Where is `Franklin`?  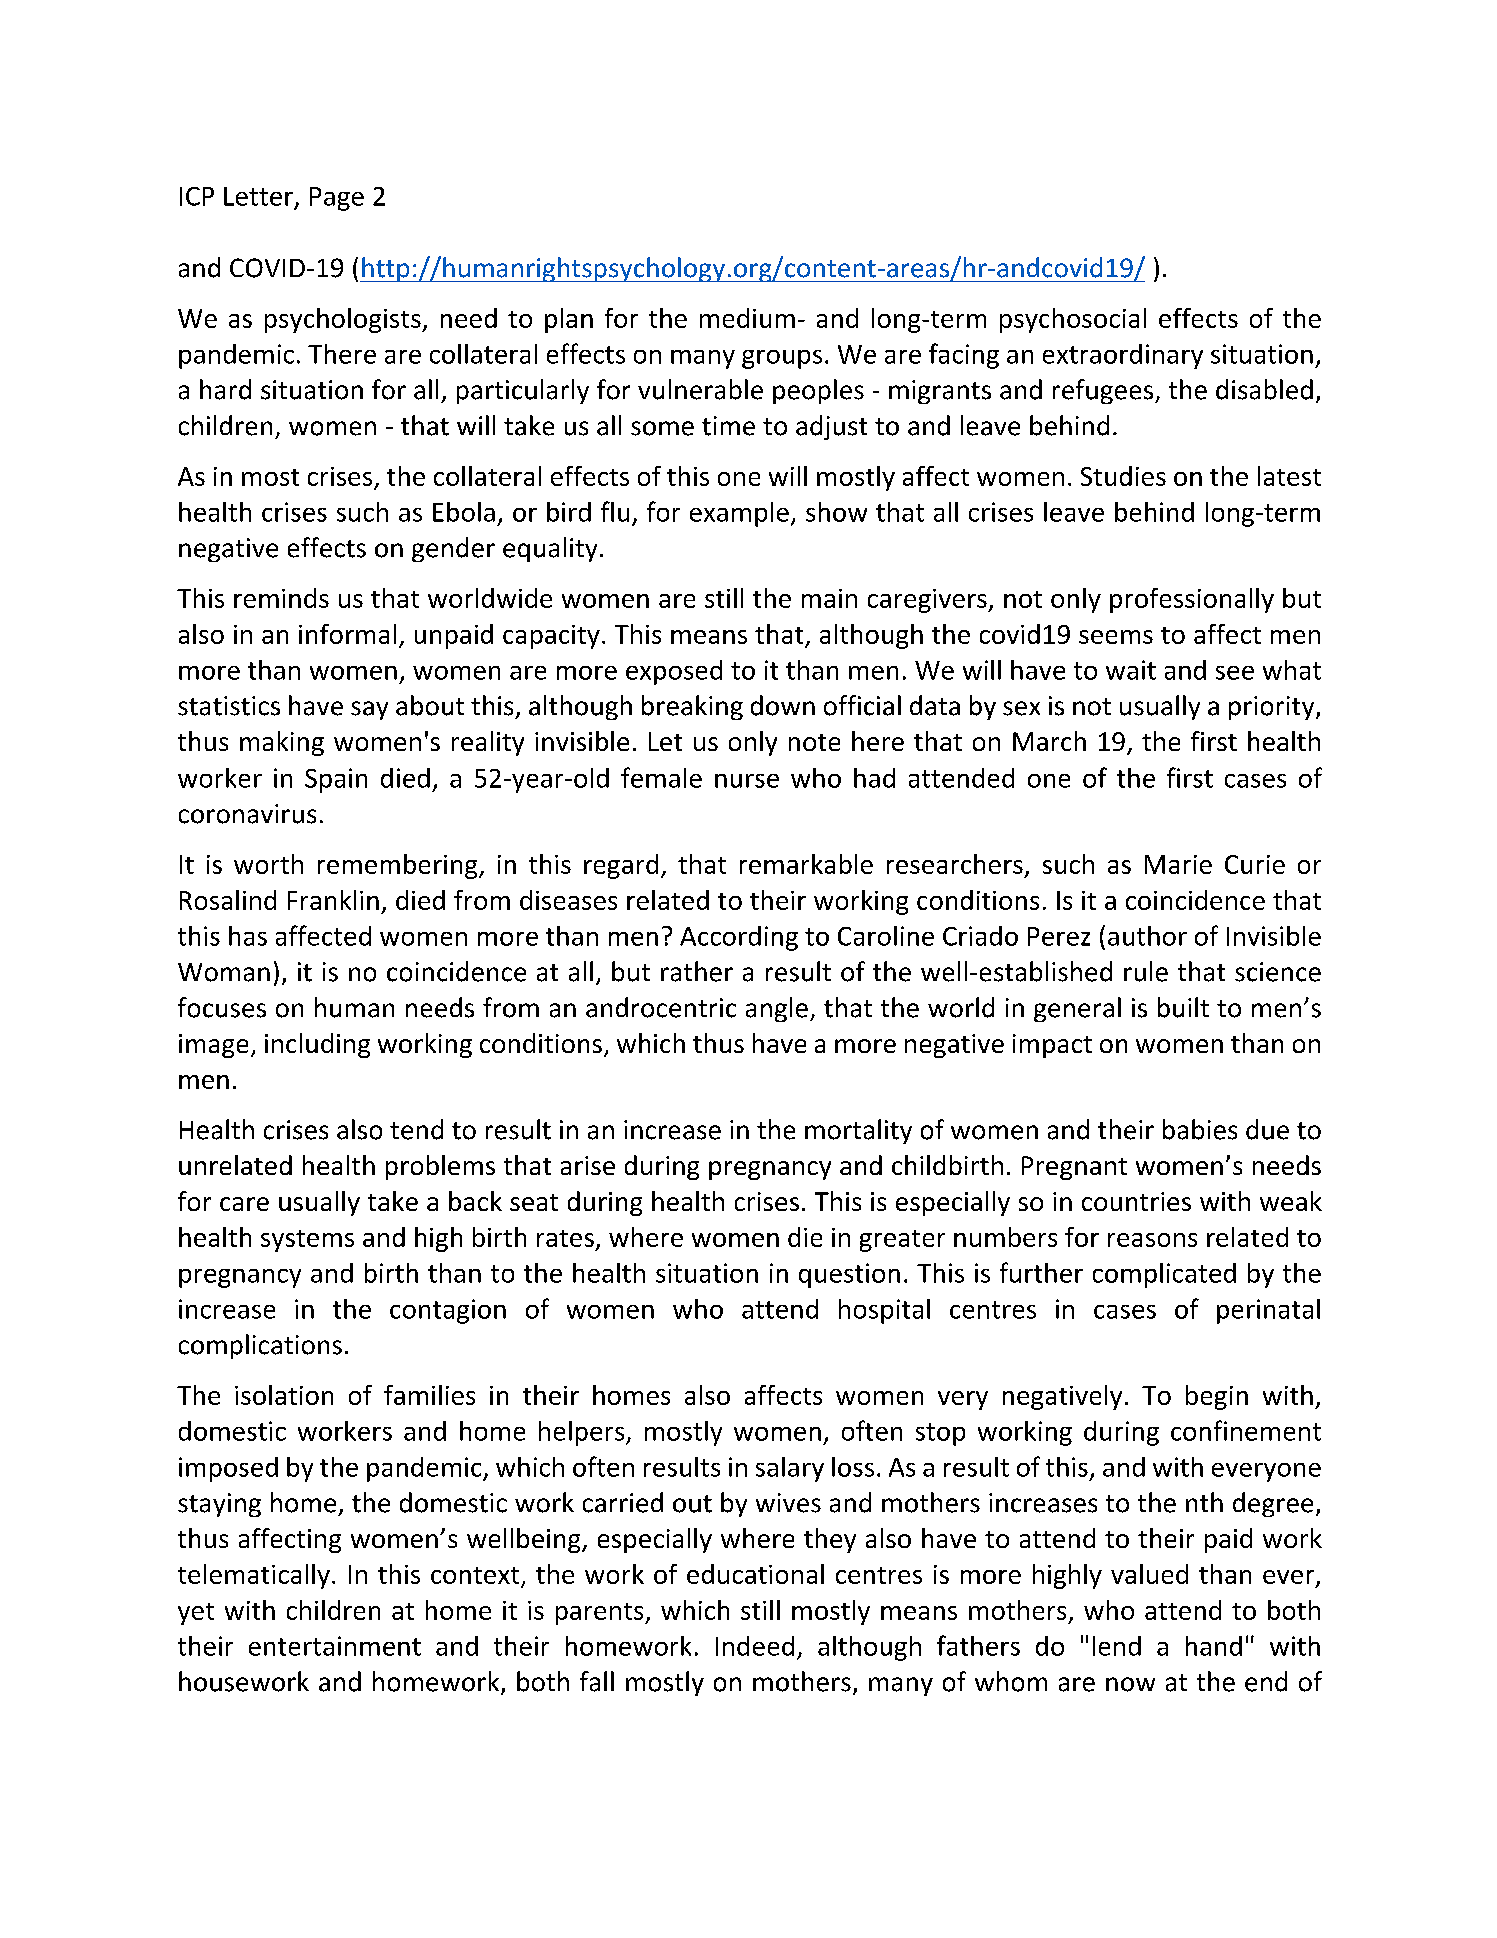 Franklin is located at coordinates (333, 900).
